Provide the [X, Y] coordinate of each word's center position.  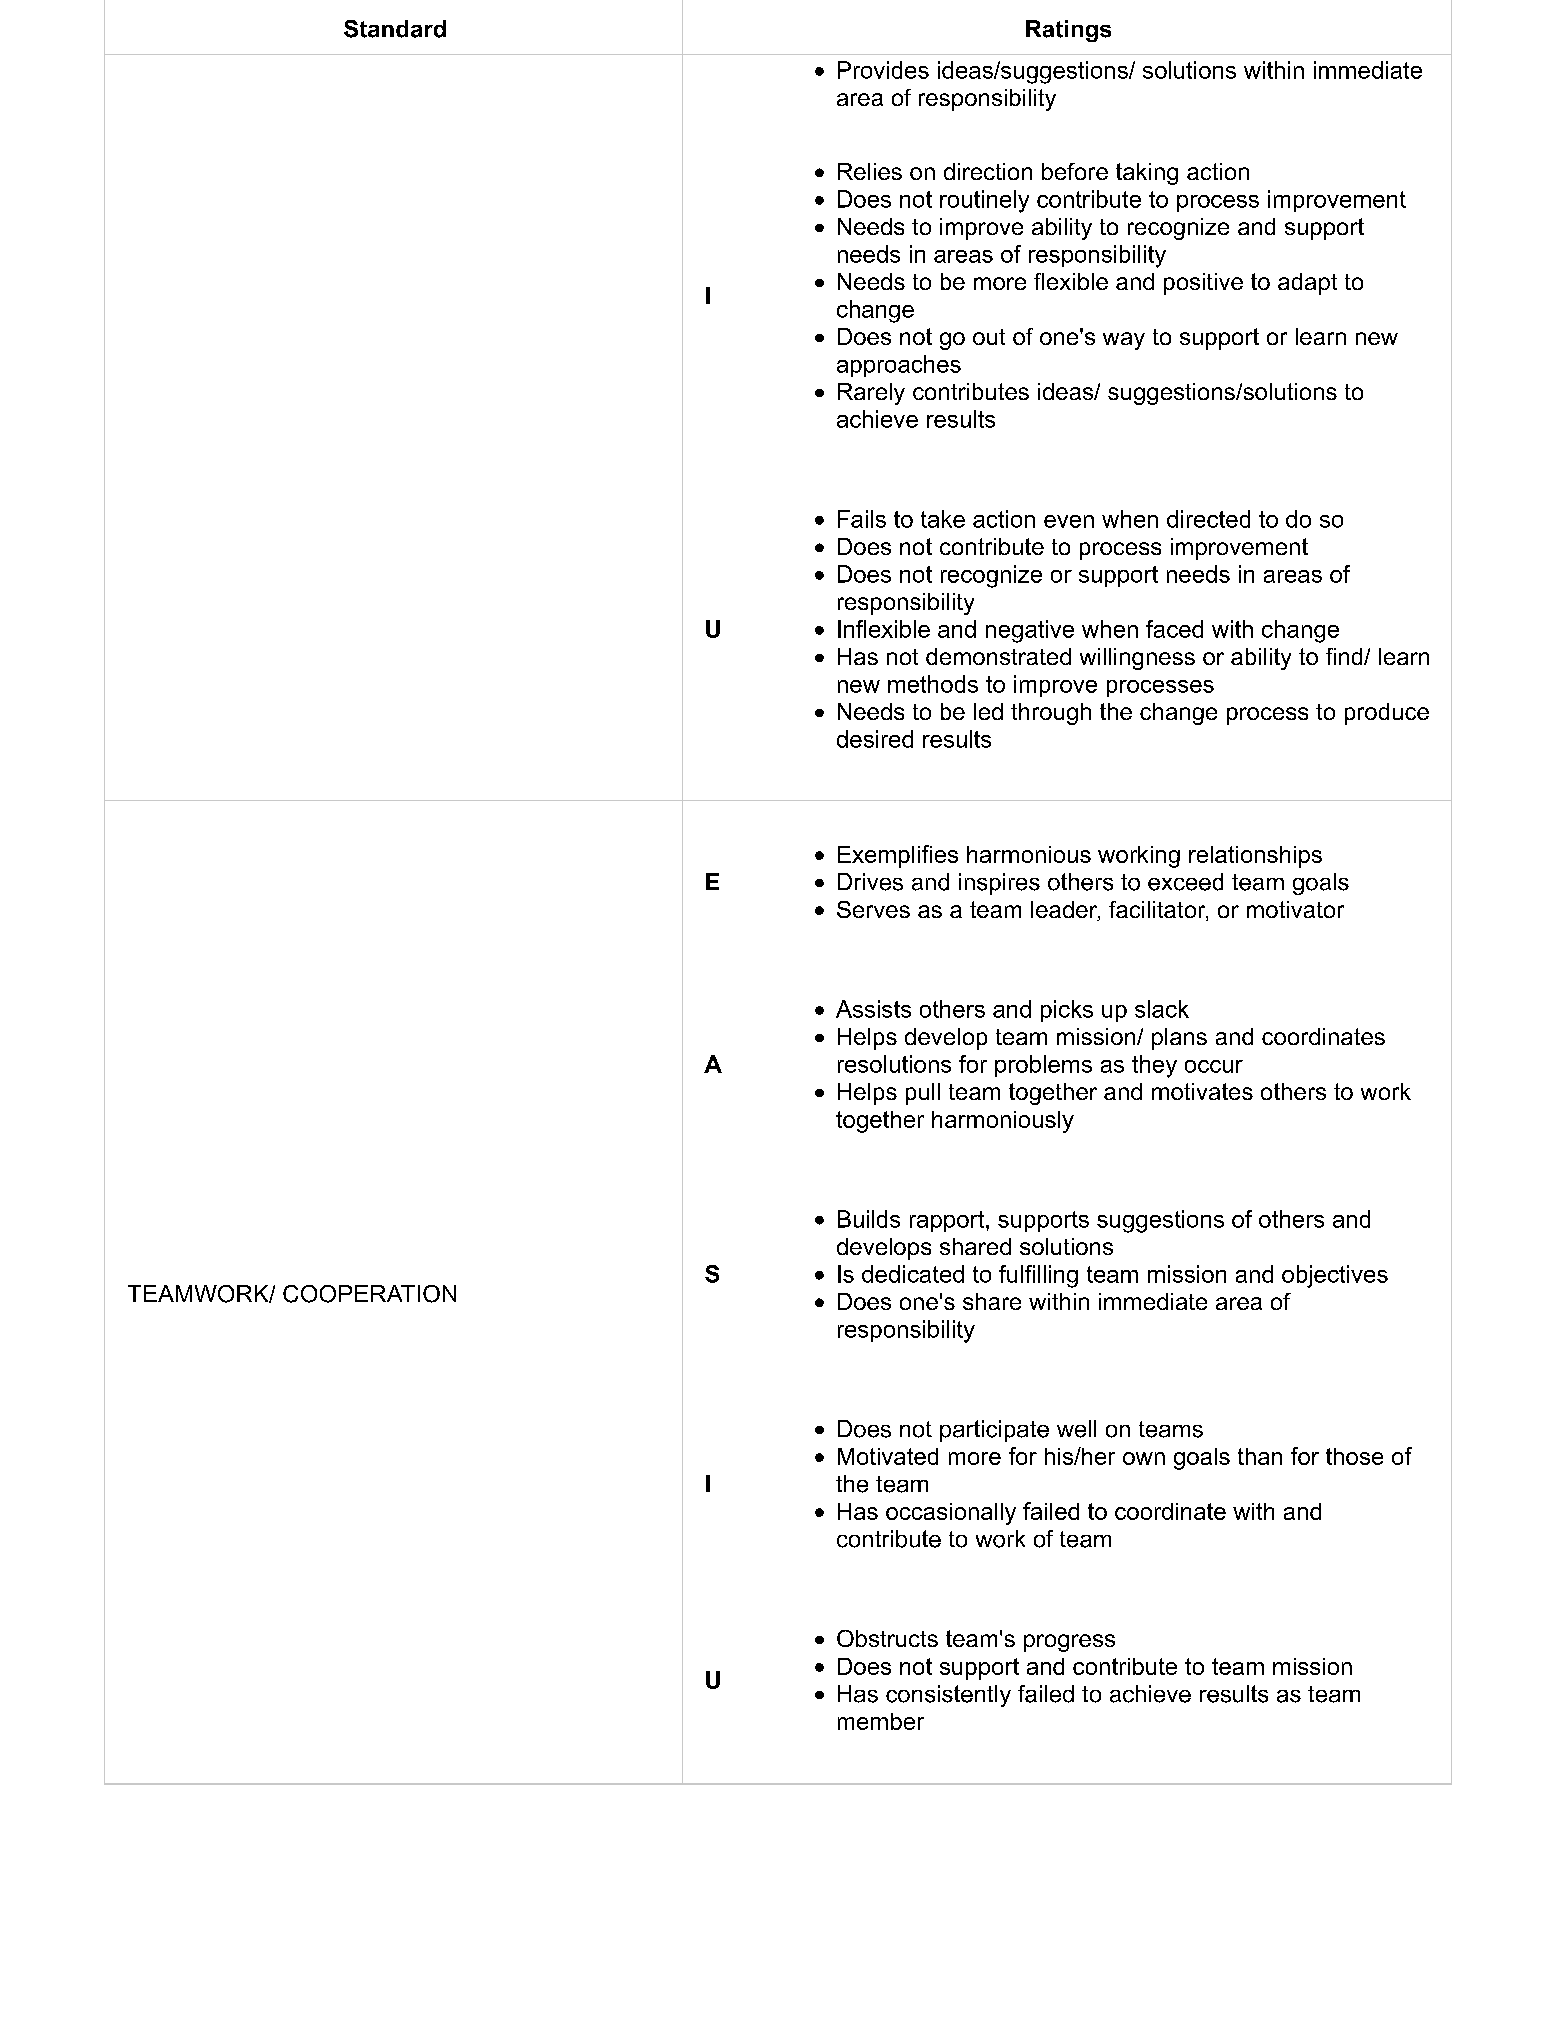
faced [1174, 629]
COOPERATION [369, 1294]
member [881, 1721]
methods [933, 684]
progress [1069, 1643]
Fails [862, 519]
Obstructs [887, 1638]
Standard [395, 29]
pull [923, 1094]
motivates [1202, 1091]
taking [1147, 174]
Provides [883, 70]
